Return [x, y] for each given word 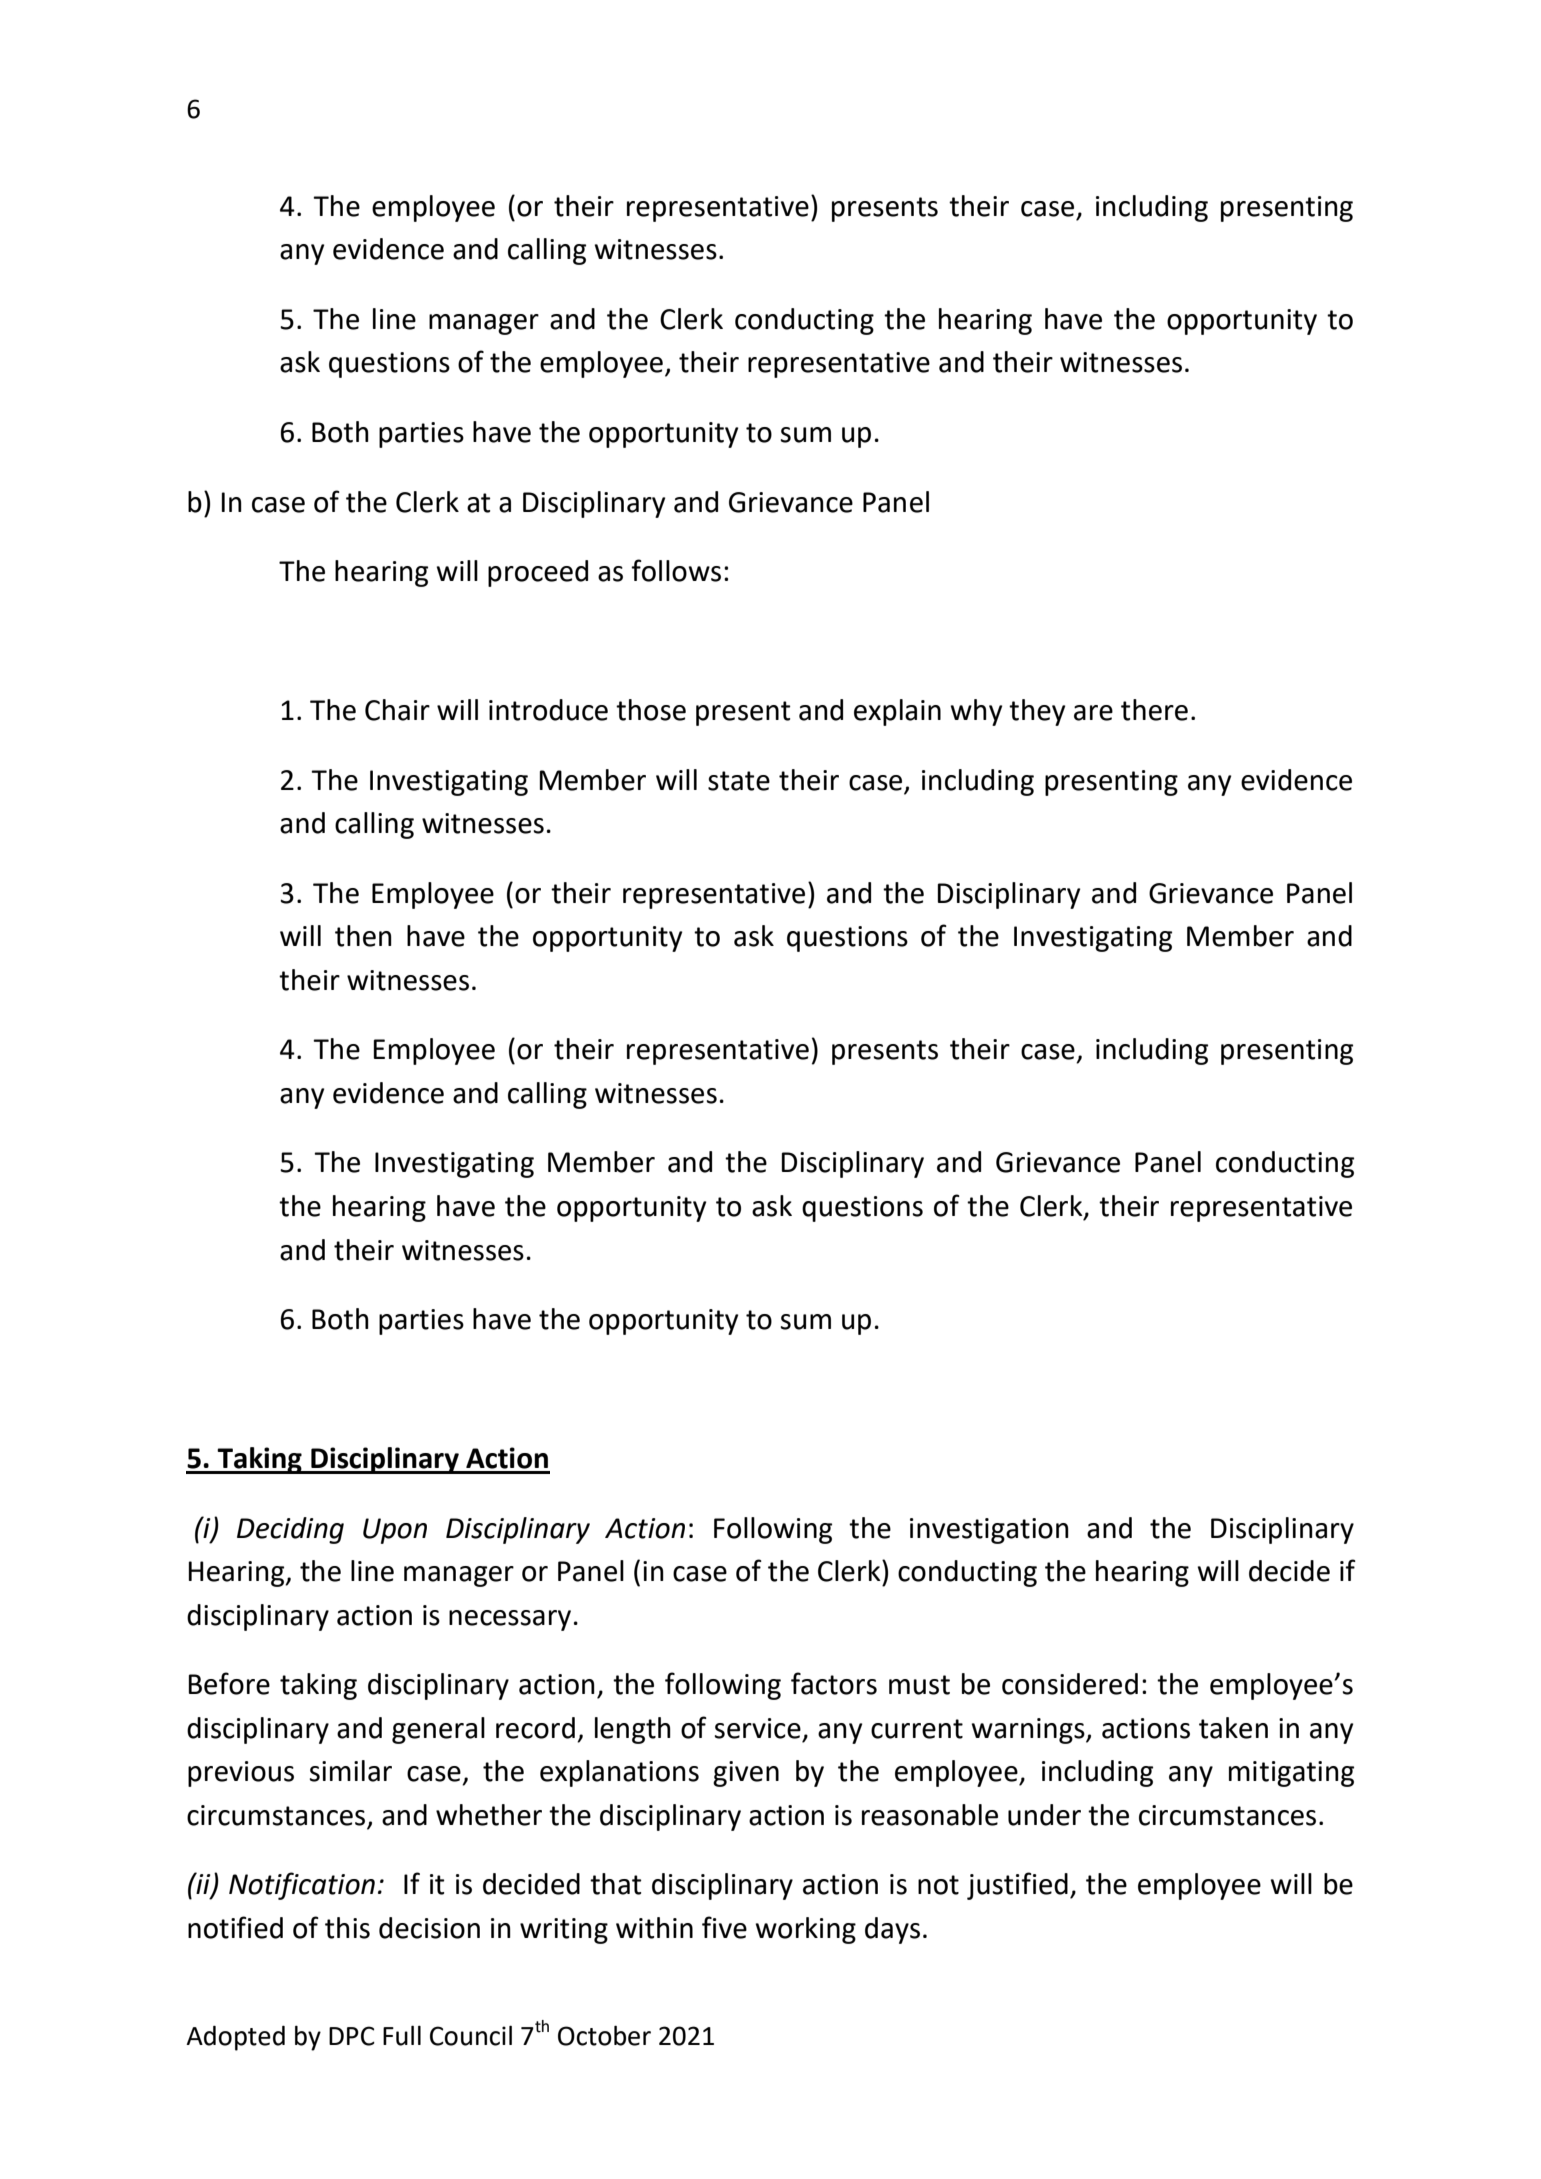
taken [1233, 1728]
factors [834, 1683]
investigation [989, 1531]
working [805, 1930]
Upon [395, 1531]
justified [1017, 1886]
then [363, 936]
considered [1070, 1684]
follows [676, 570]
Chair [397, 710]
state [739, 781]
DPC [352, 2036]
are [1093, 713]
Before [229, 1683]
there [1154, 710]
